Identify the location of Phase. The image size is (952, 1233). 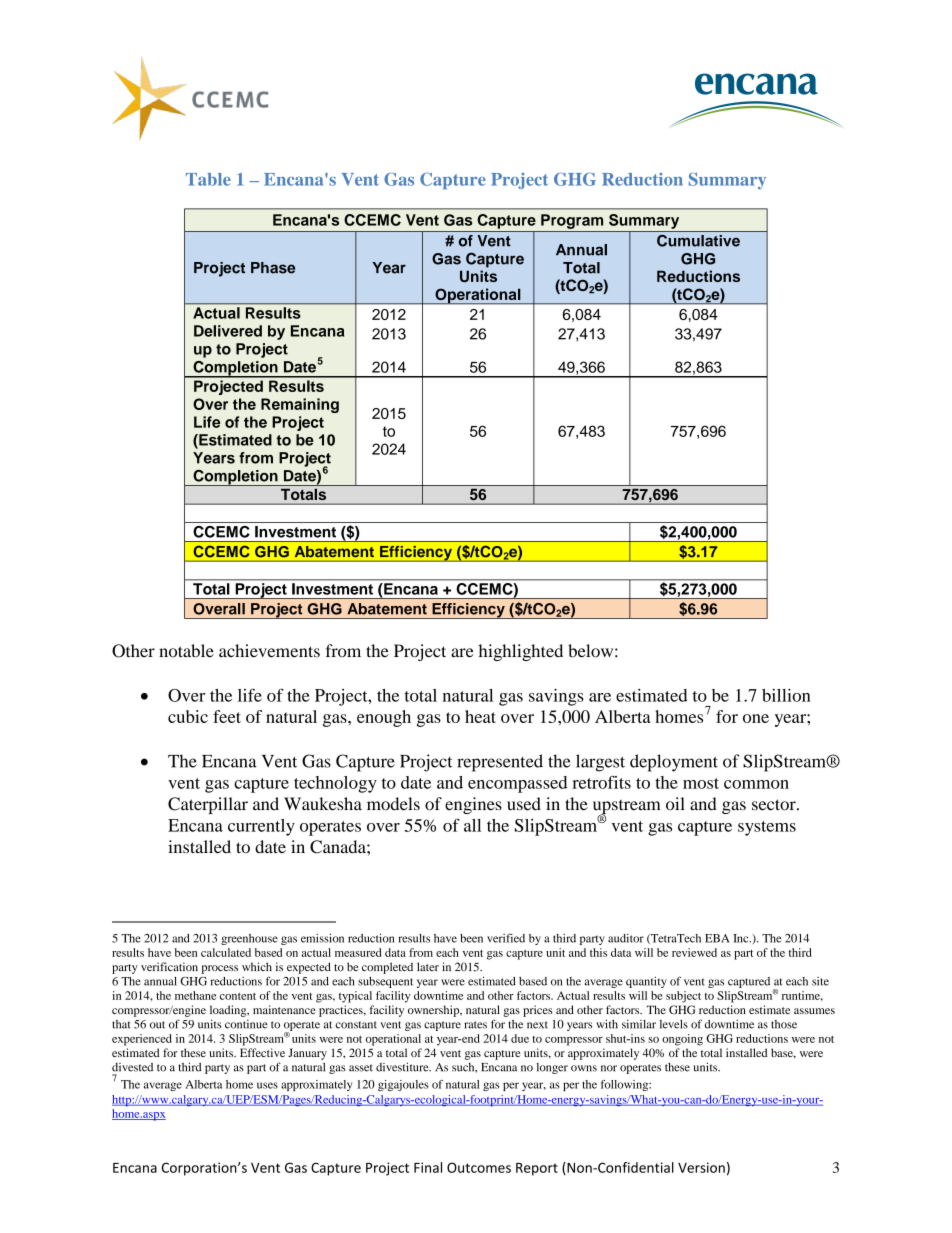
(273, 268).
